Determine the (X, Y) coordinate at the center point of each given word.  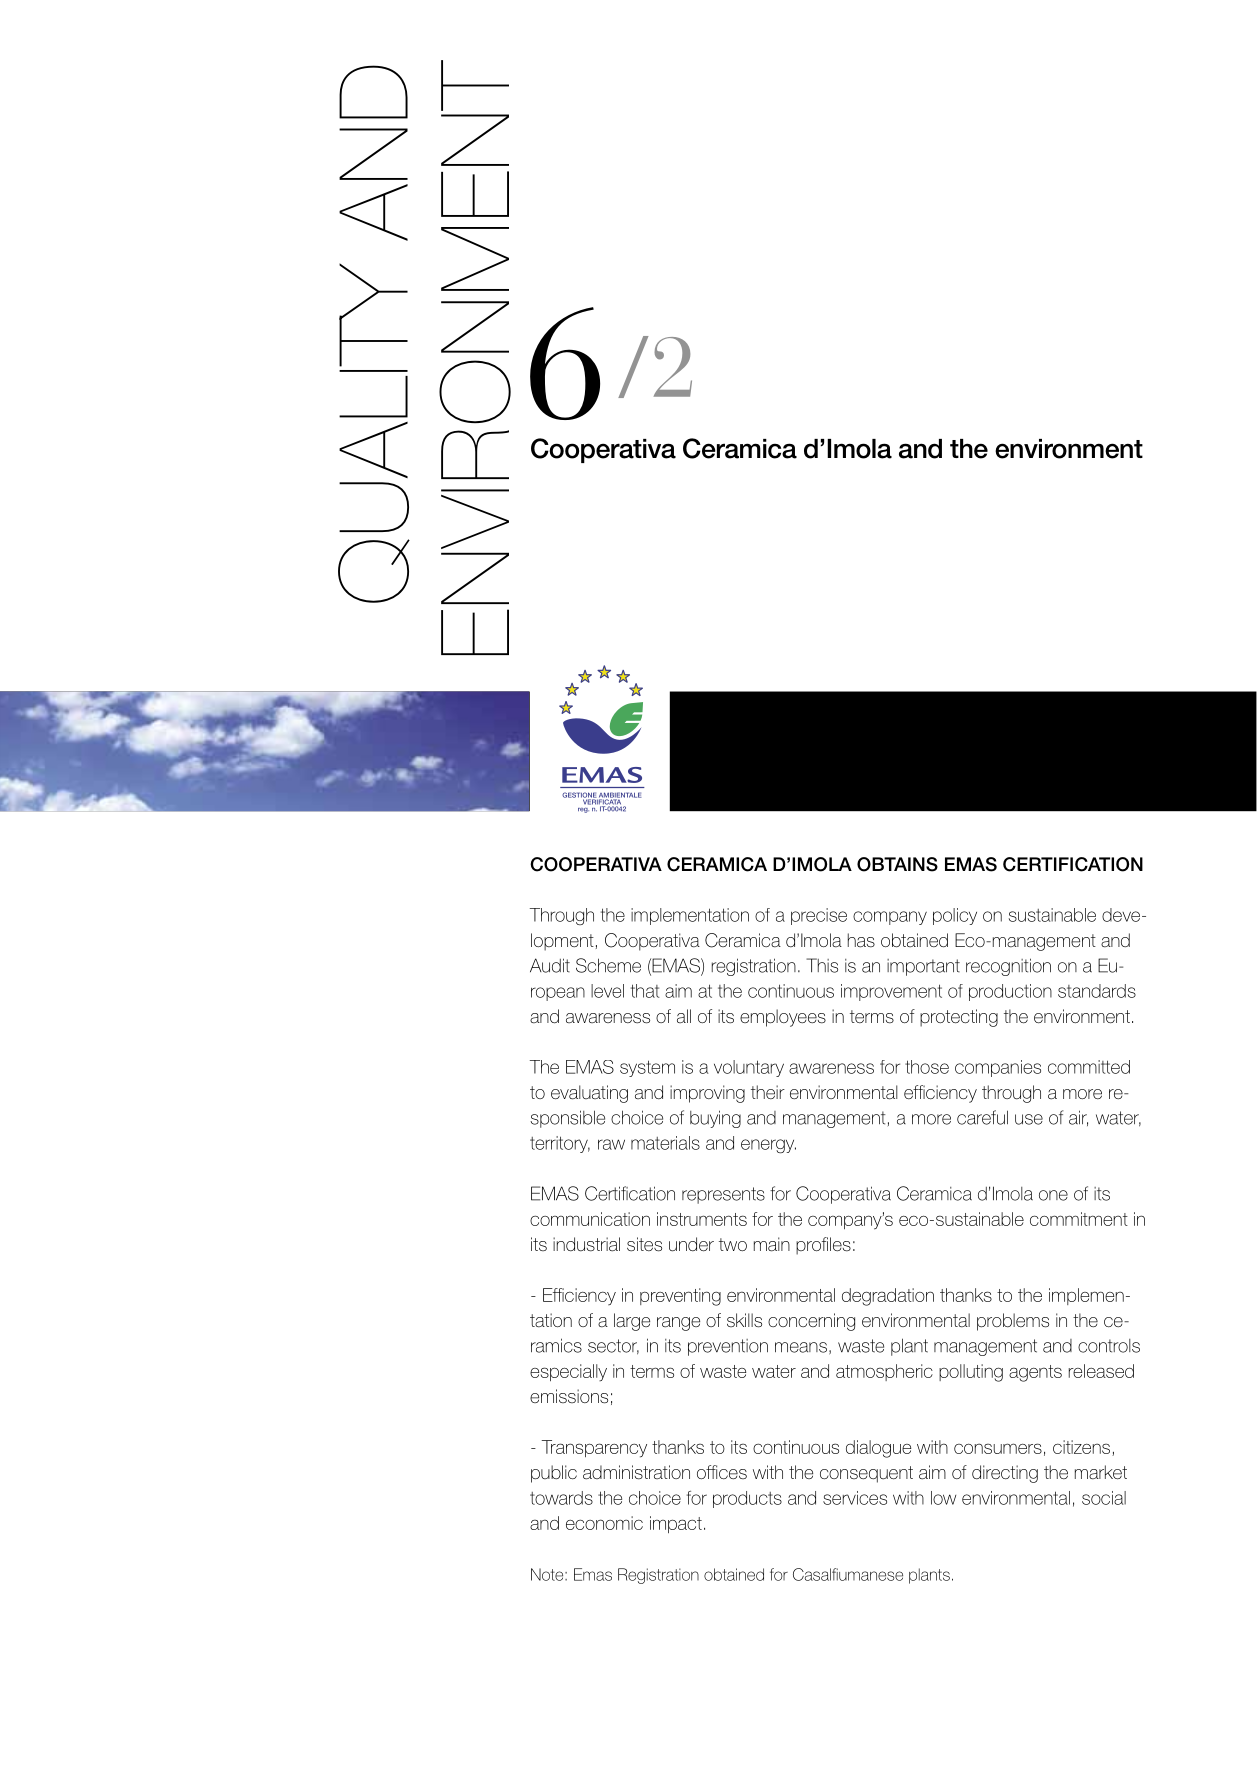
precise (819, 916)
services (855, 1498)
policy (955, 916)
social (1104, 1498)
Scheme (608, 965)
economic (604, 1523)
